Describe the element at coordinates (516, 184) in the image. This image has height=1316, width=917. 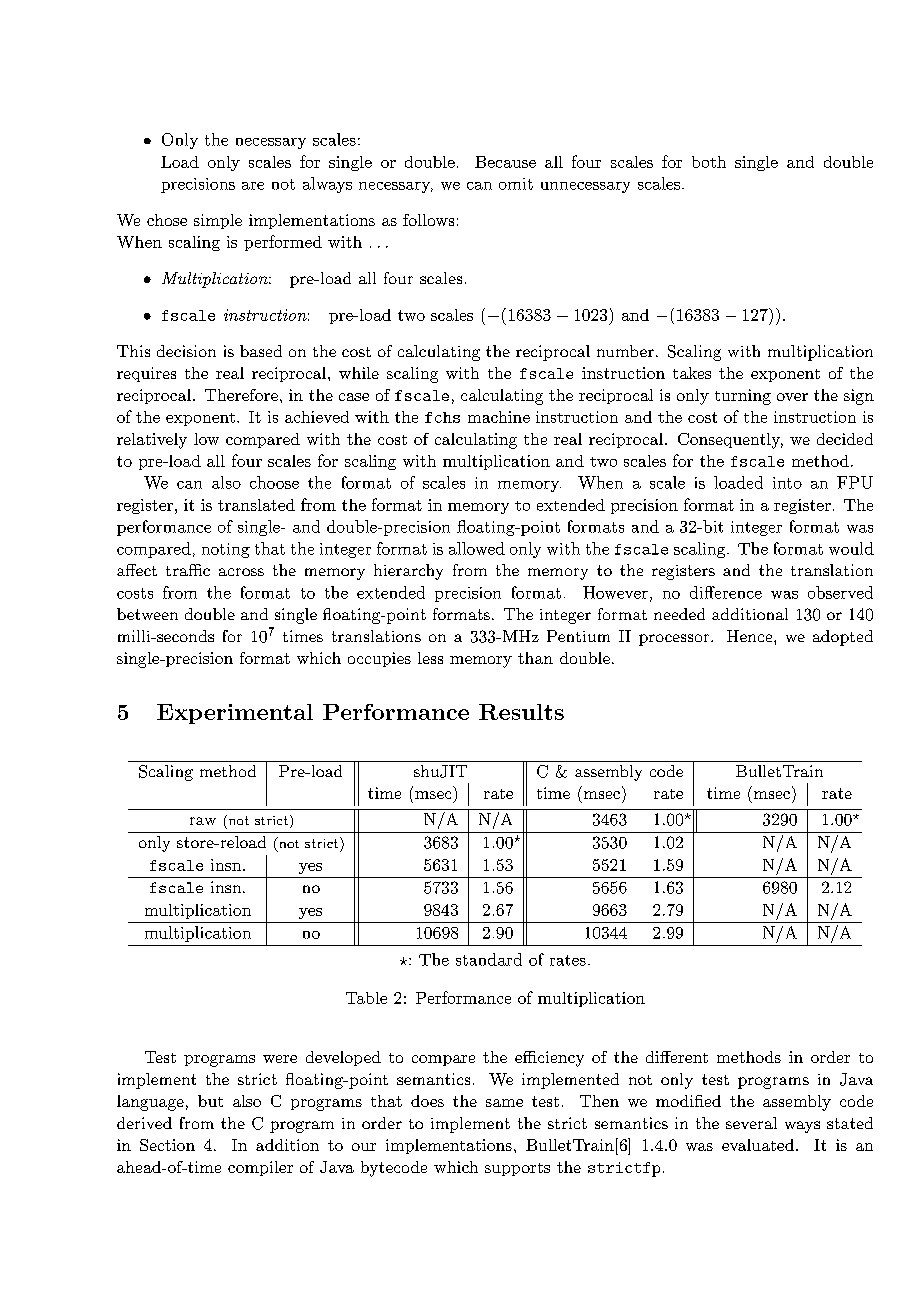
I see `omit` at that location.
